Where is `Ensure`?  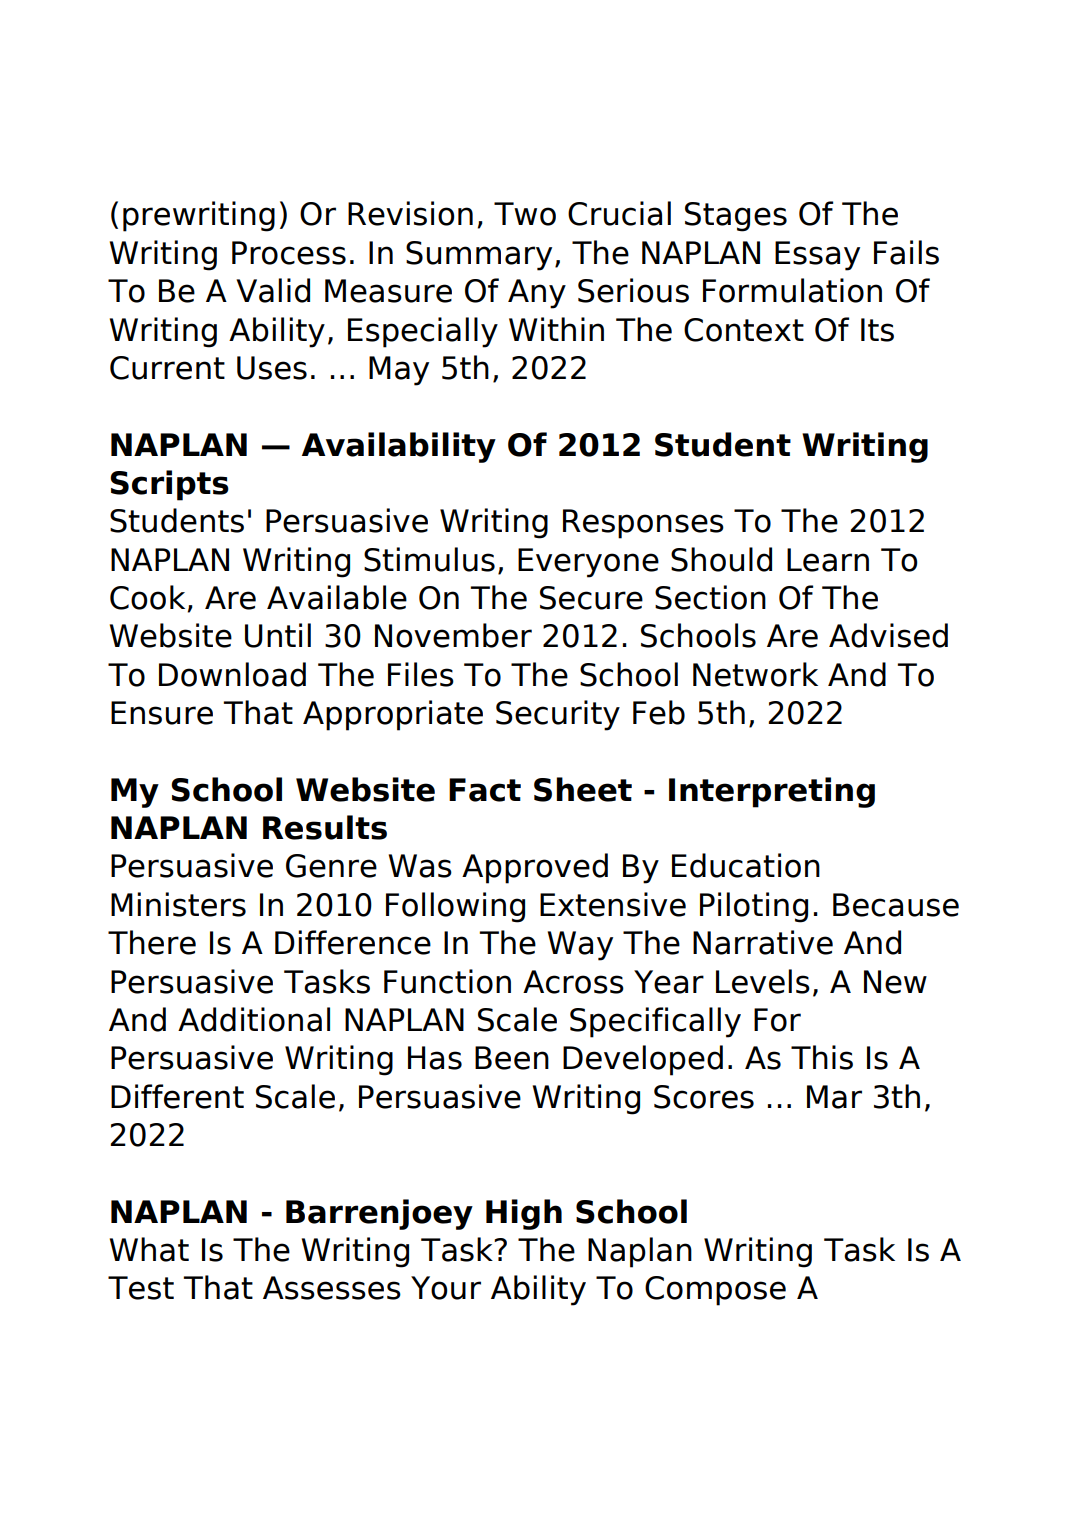
Ensure is located at coordinates (162, 713).
